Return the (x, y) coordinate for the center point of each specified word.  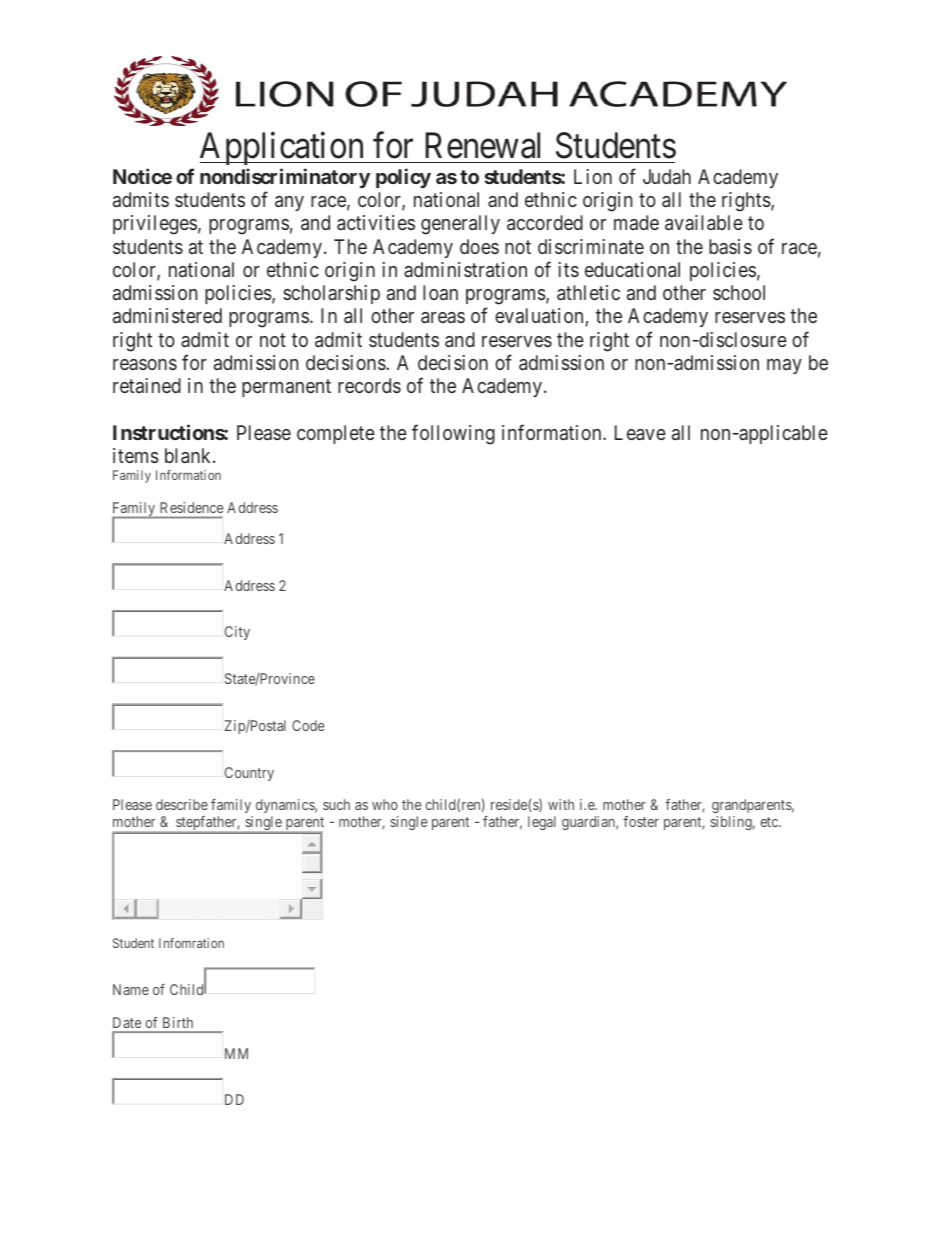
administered (167, 315)
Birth (178, 1022)
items (136, 455)
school (739, 292)
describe (182, 804)
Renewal (482, 145)
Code (308, 725)
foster (641, 821)
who (385, 804)
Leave (640, 432)
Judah (667, 176)
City (237, 633)
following (453, 434)
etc (770, 822)
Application (283, 148)
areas (443, 317)
